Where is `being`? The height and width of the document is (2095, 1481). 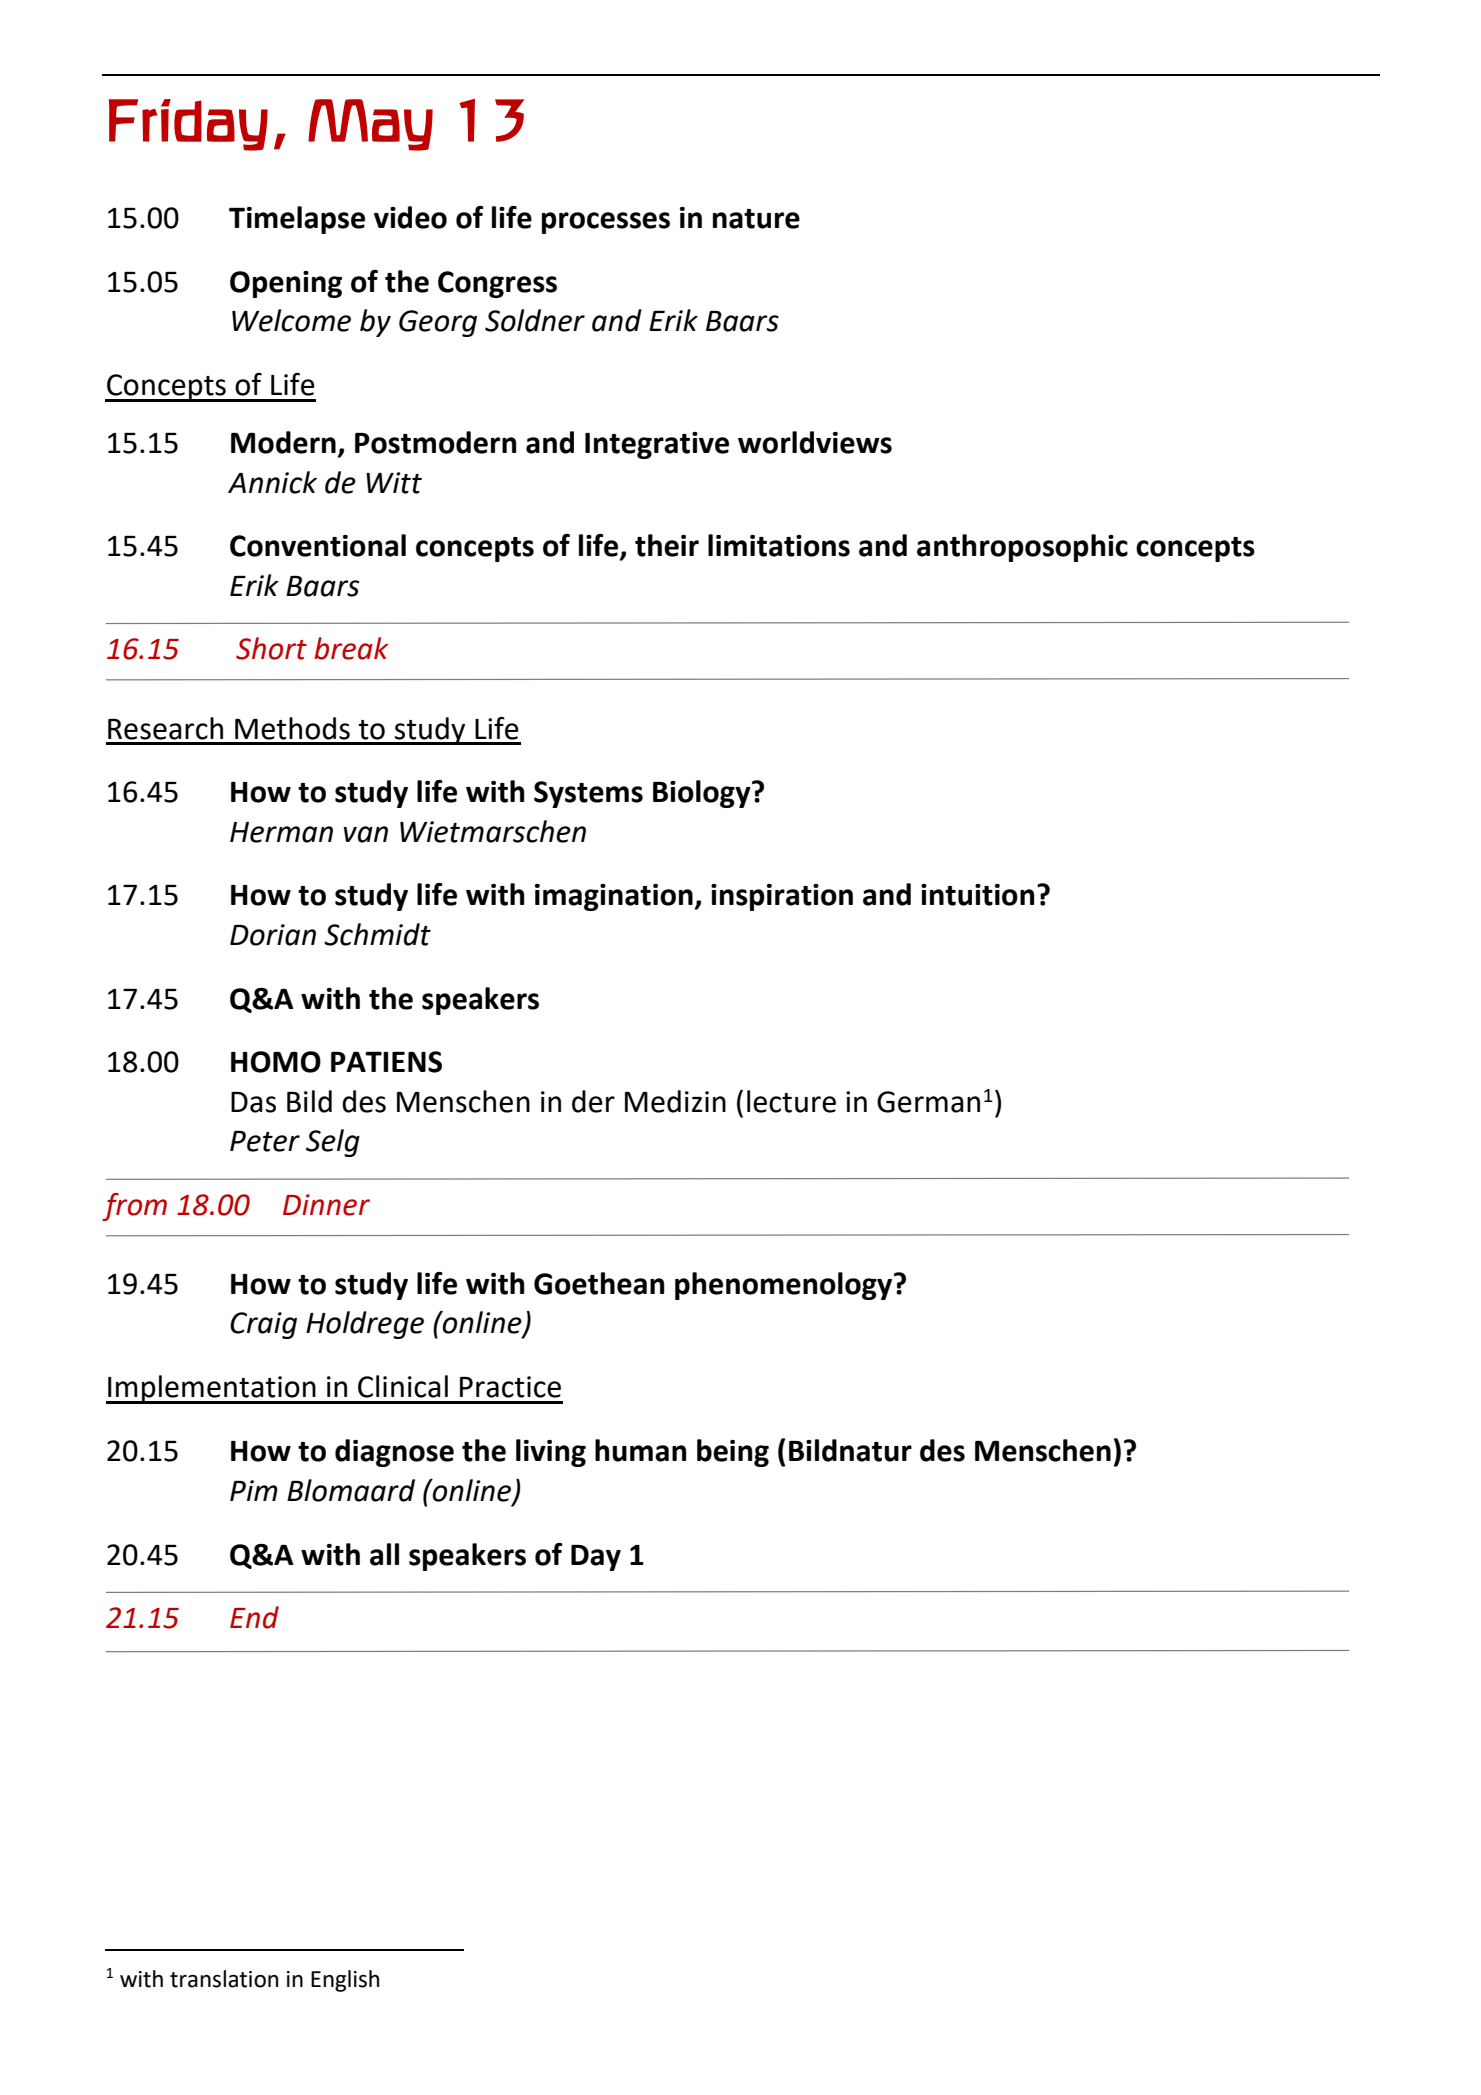 being is located at coordinates (733, 1453).
